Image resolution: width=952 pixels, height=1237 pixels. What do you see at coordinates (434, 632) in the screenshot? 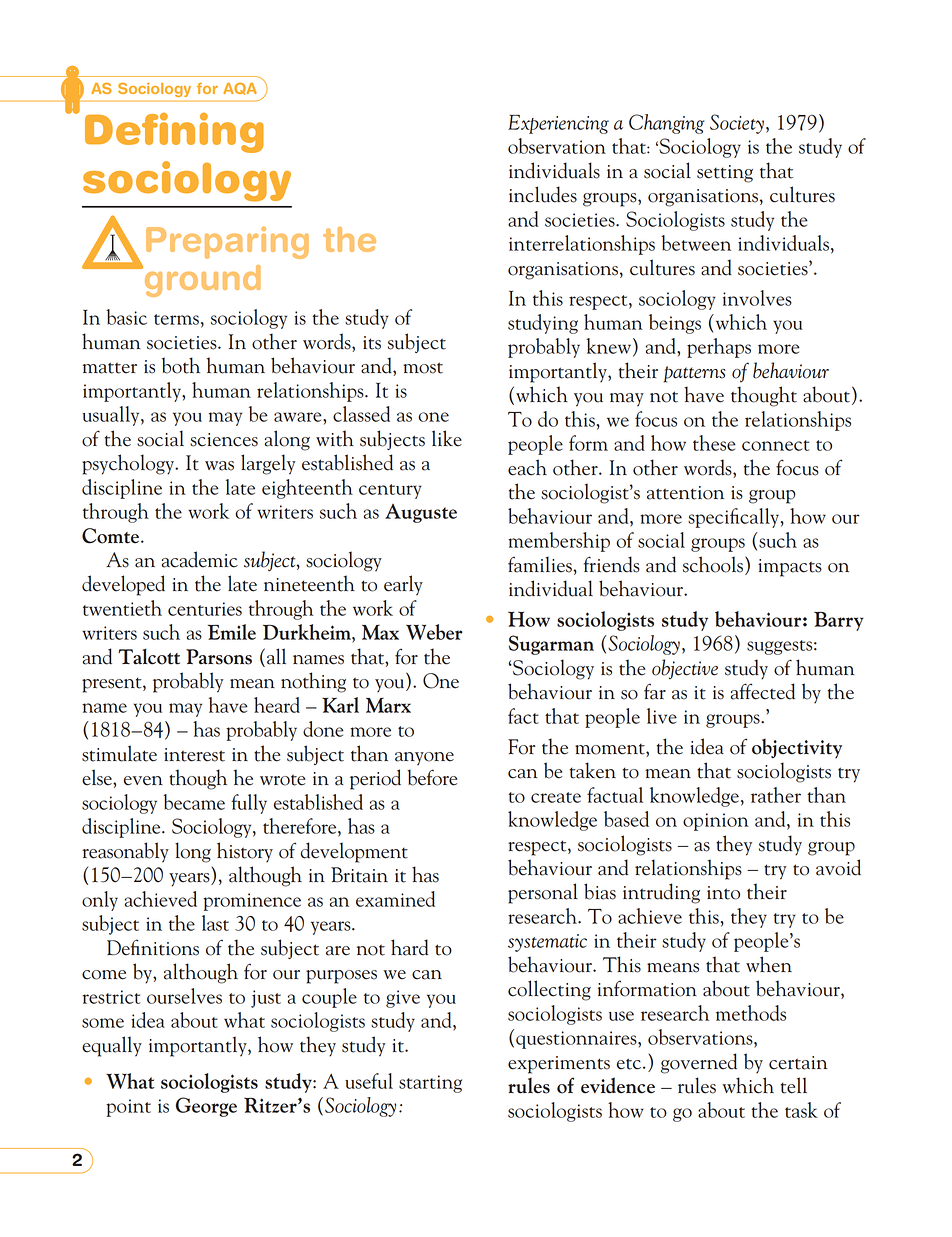
I see `Weber` at bounding box center [434, 632].
